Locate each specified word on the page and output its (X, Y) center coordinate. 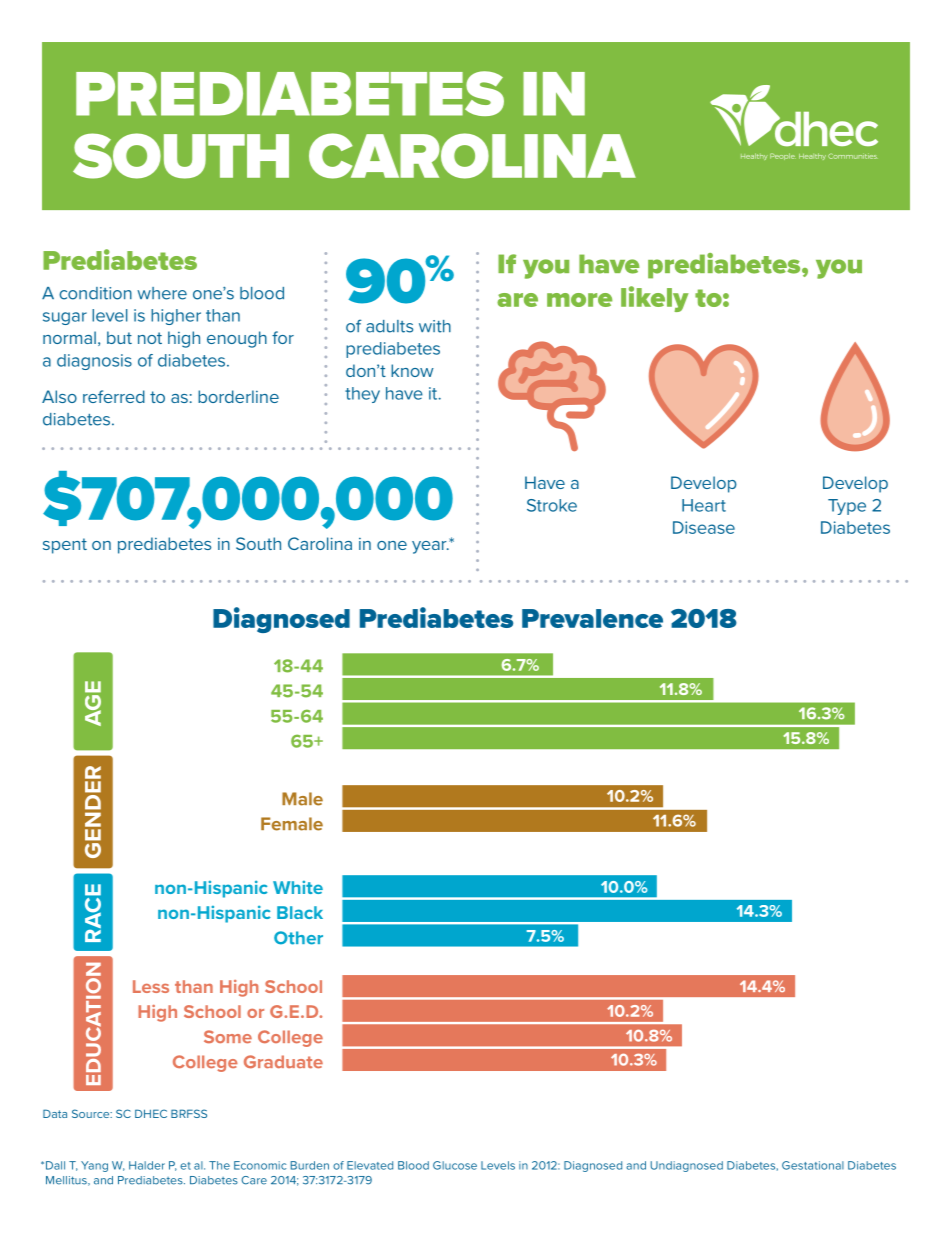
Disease (704, 527)
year (430, 547)
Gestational (813, 1165)
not (150, 338)
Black (300, 912)
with (435, 326)
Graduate (283, 1062)
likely (655, 299)
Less (151, 986)
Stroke (552, 505)
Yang (94, 1166)
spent (65, 546)
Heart (704, 505)
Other (298, 938)
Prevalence (592, 618)
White (298, 887)
